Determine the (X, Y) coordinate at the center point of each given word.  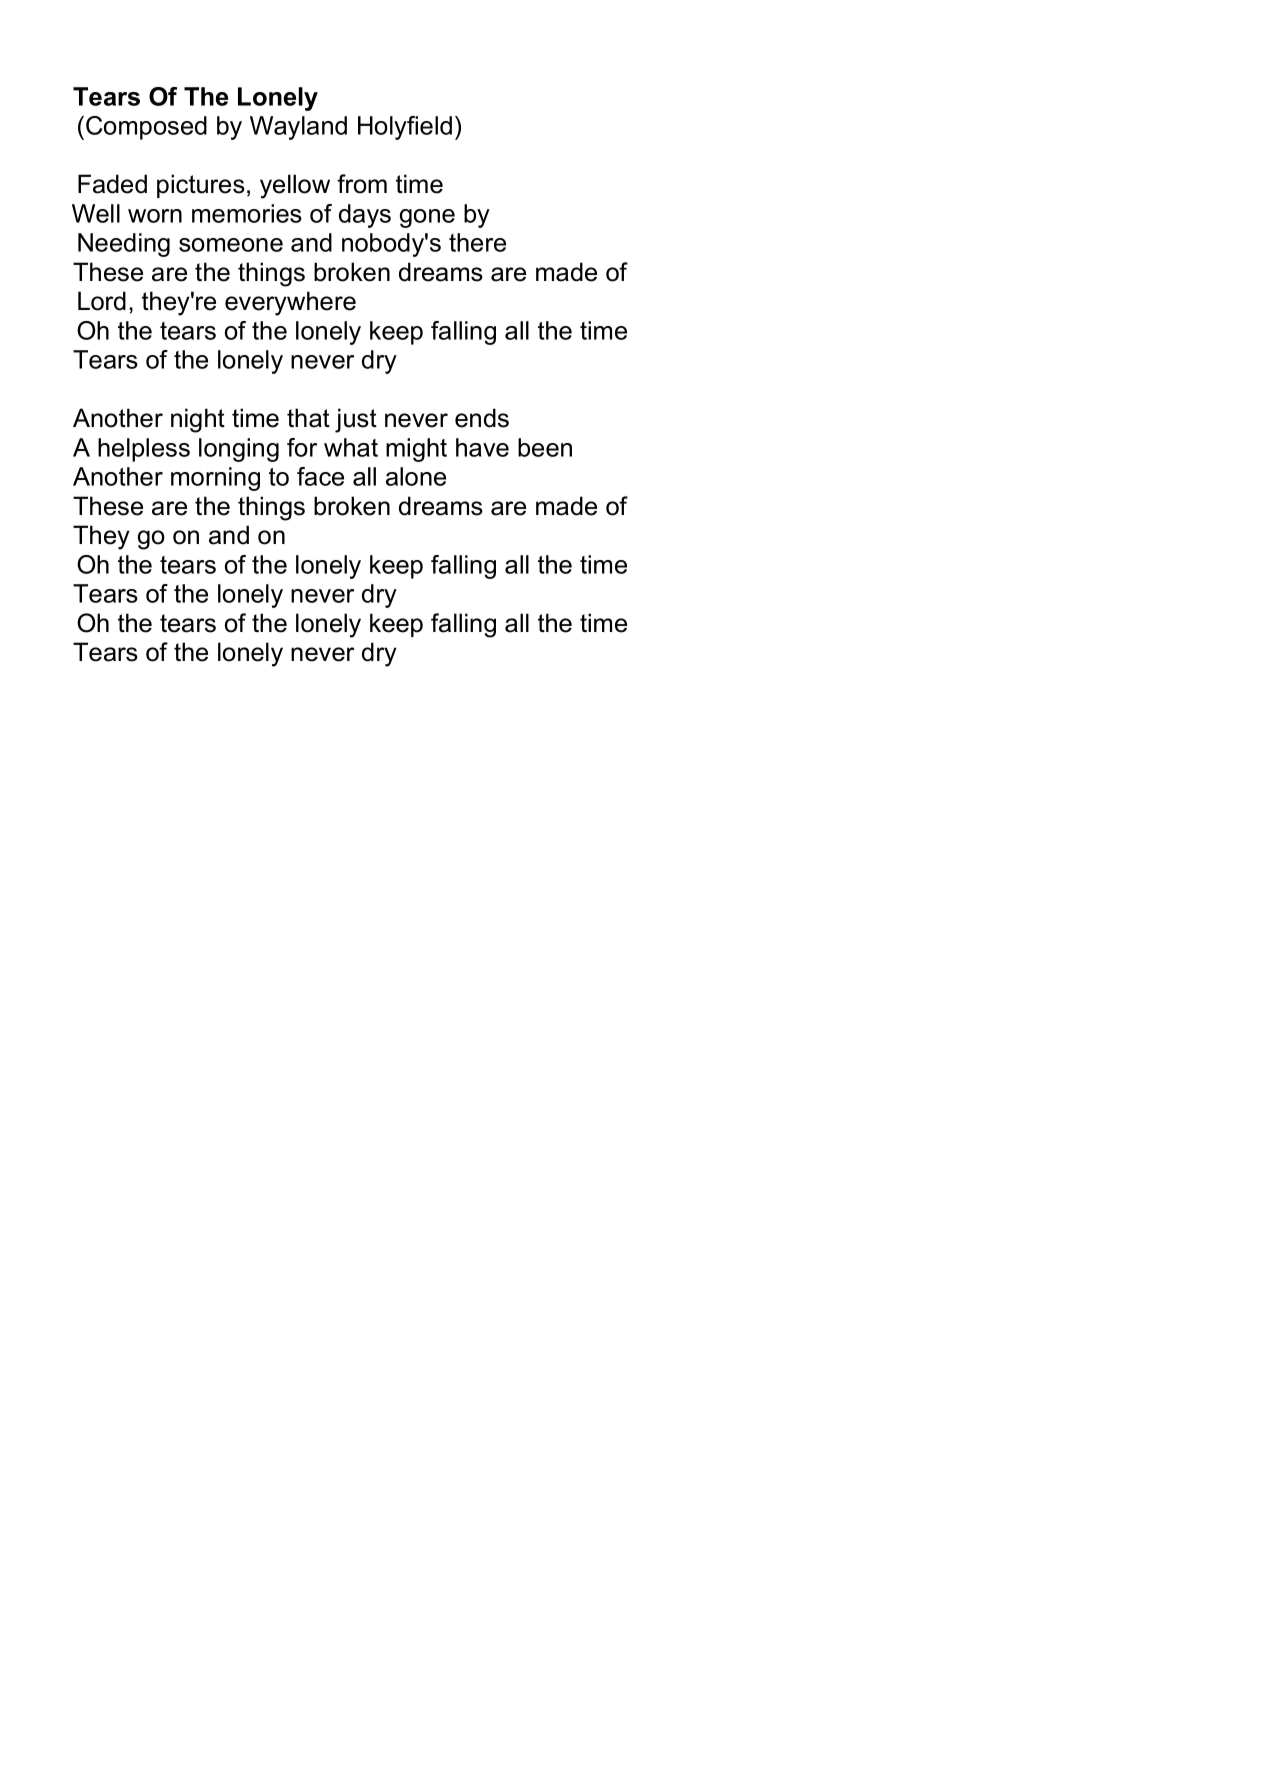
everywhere (290, 303)
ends (482, 418)
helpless (144, 450)
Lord (102, 301)
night (198, 420)
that (308, 418)
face (320, 476)
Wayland (298, 128)
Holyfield (405, 128)
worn (155, 216)
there (477, 242)
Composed (146, 128)
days (365, 216)
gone (427, 218)
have (482, 447)
